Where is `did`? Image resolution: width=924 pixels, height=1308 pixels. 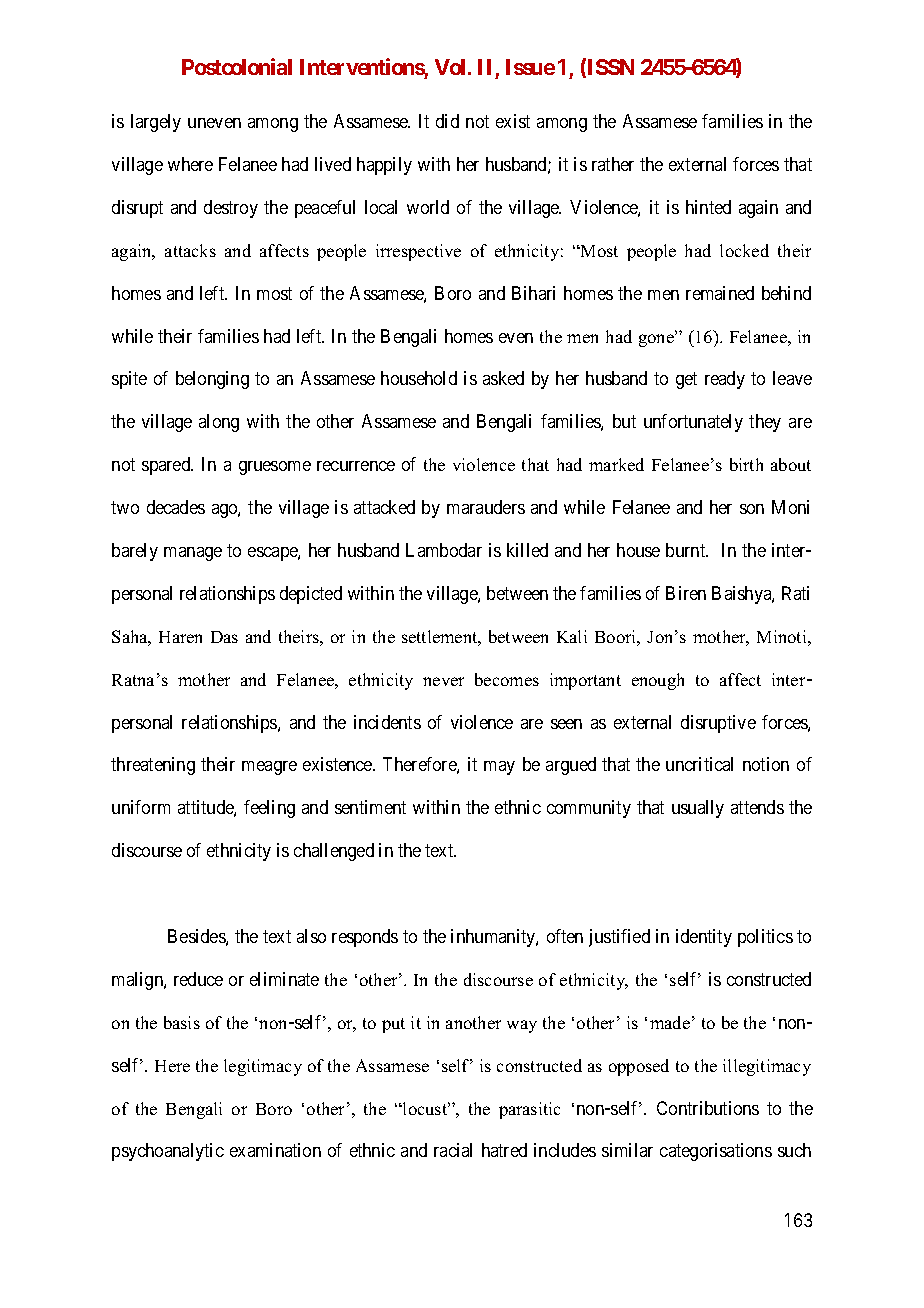
did is located at coordinates (447, 121).
